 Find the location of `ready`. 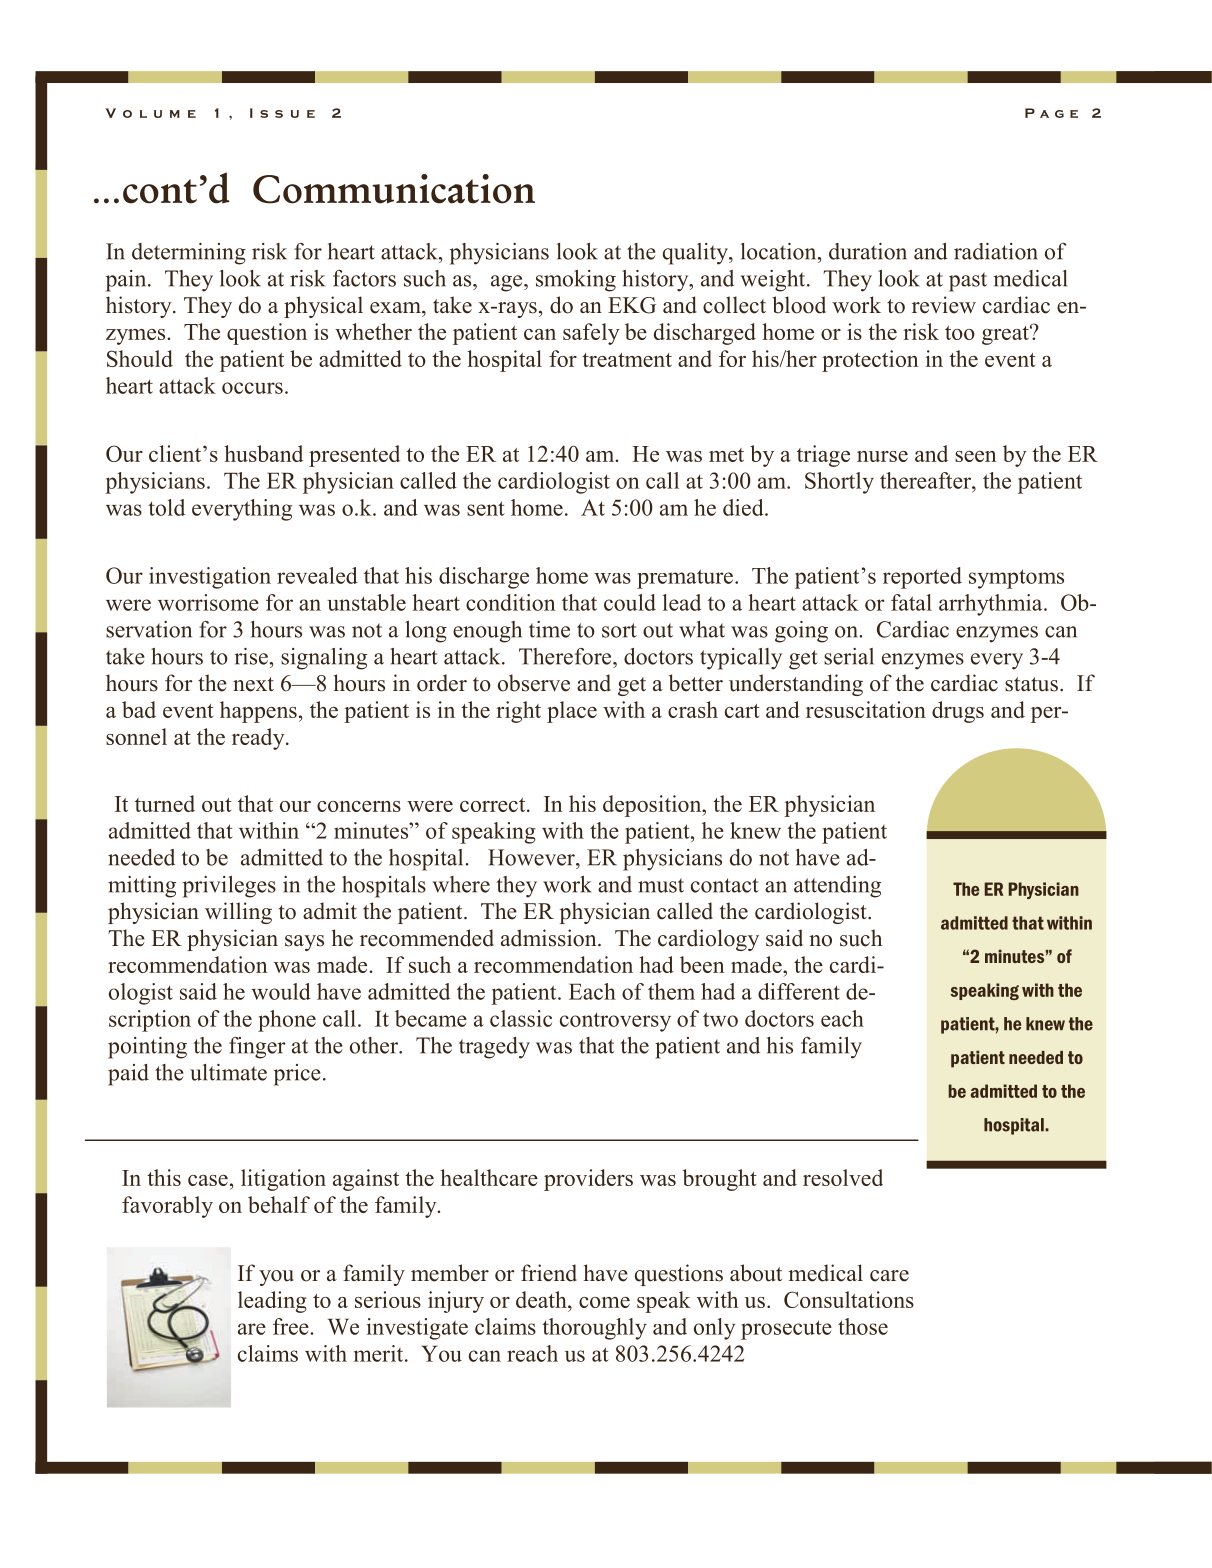

ready is located at coordinates (259, 739).
